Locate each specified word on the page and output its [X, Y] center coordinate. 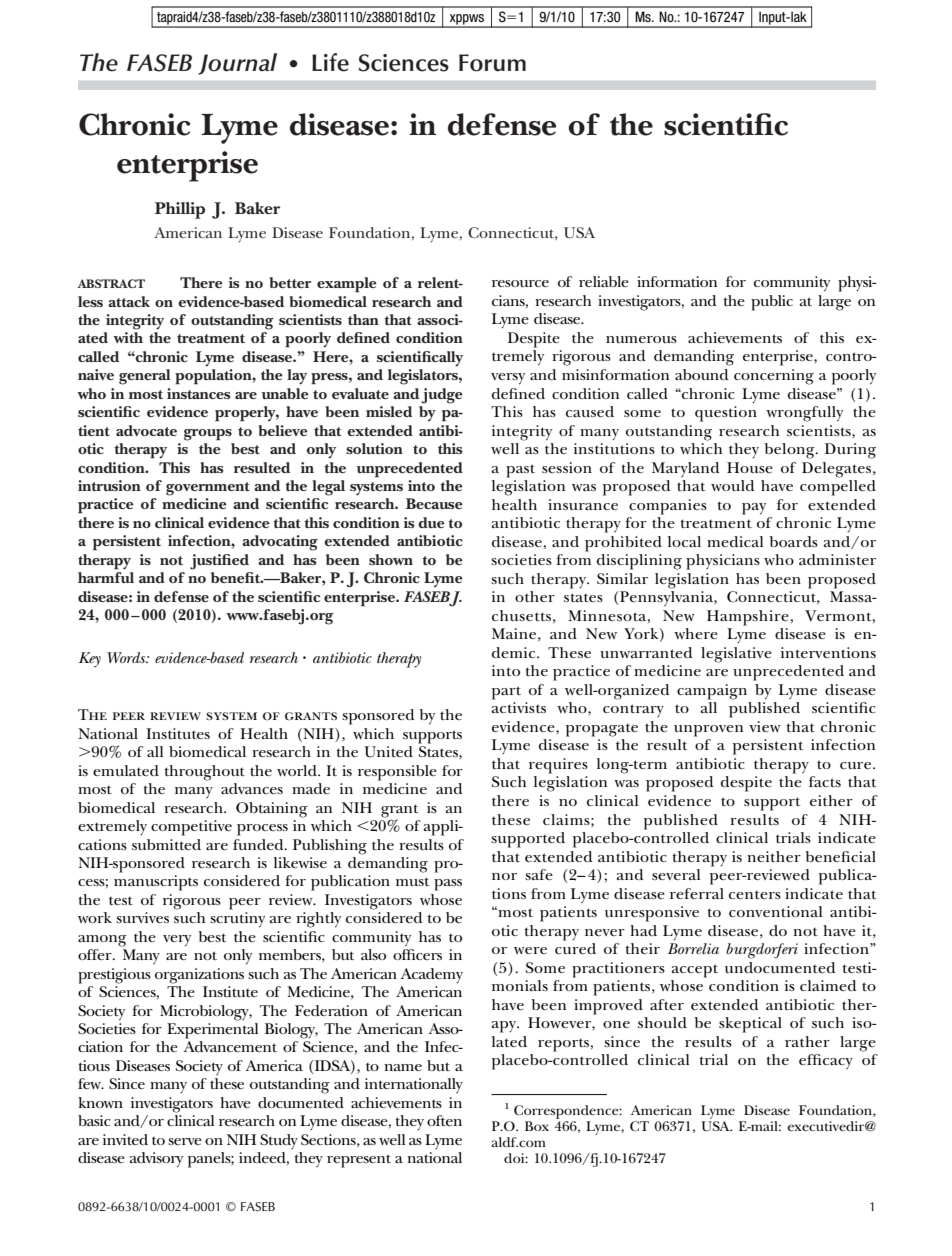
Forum [492, 63]
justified [219, 562]
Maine [514, 633]
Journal [237, 64]
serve [185, 1141]
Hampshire [748, 618]
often [444, 1120]
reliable [604, 281]
